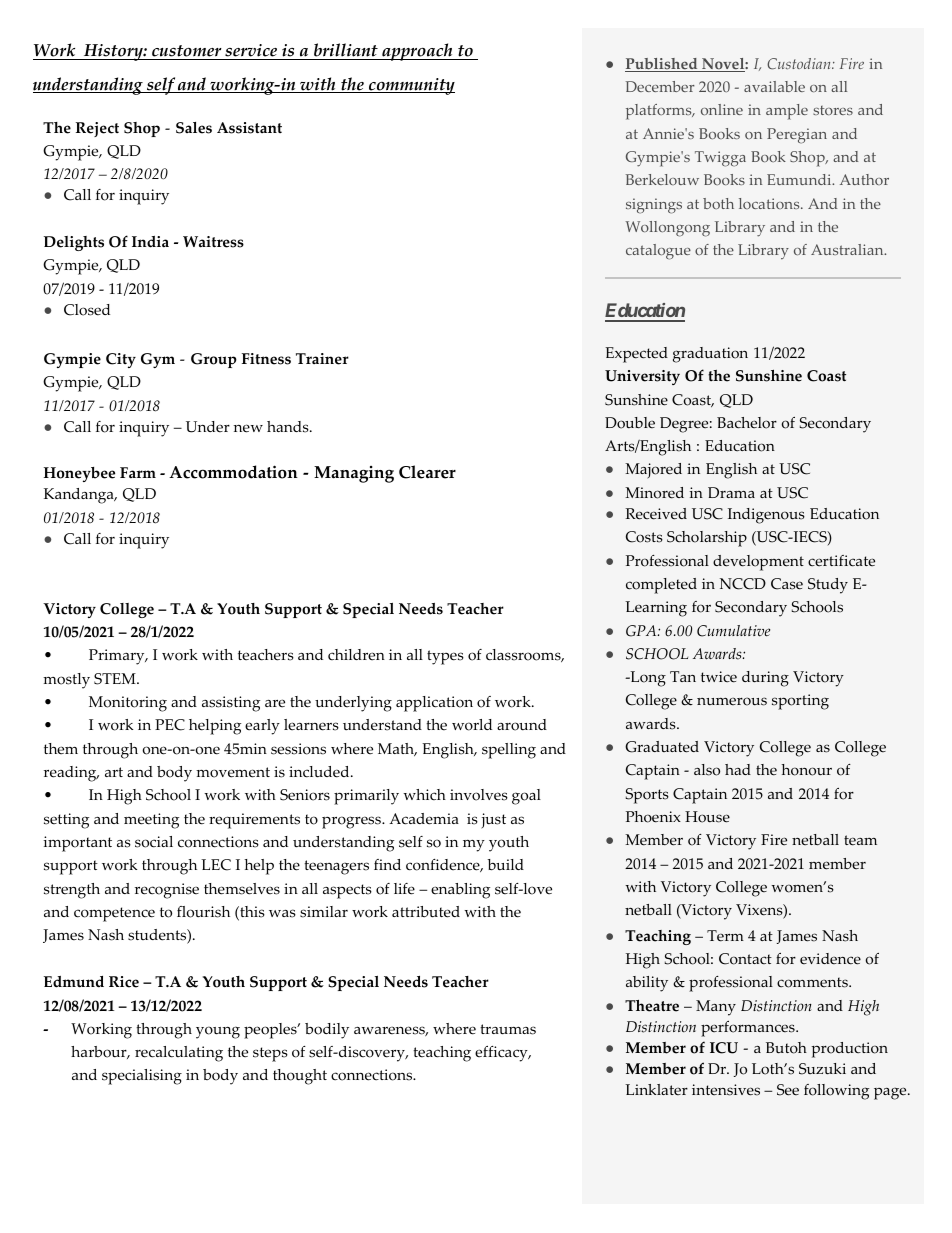 The image size is (952, 1233). Describe the element at coordinates (179, 1054) in the screenshot. I see `recalculating` at that location.
